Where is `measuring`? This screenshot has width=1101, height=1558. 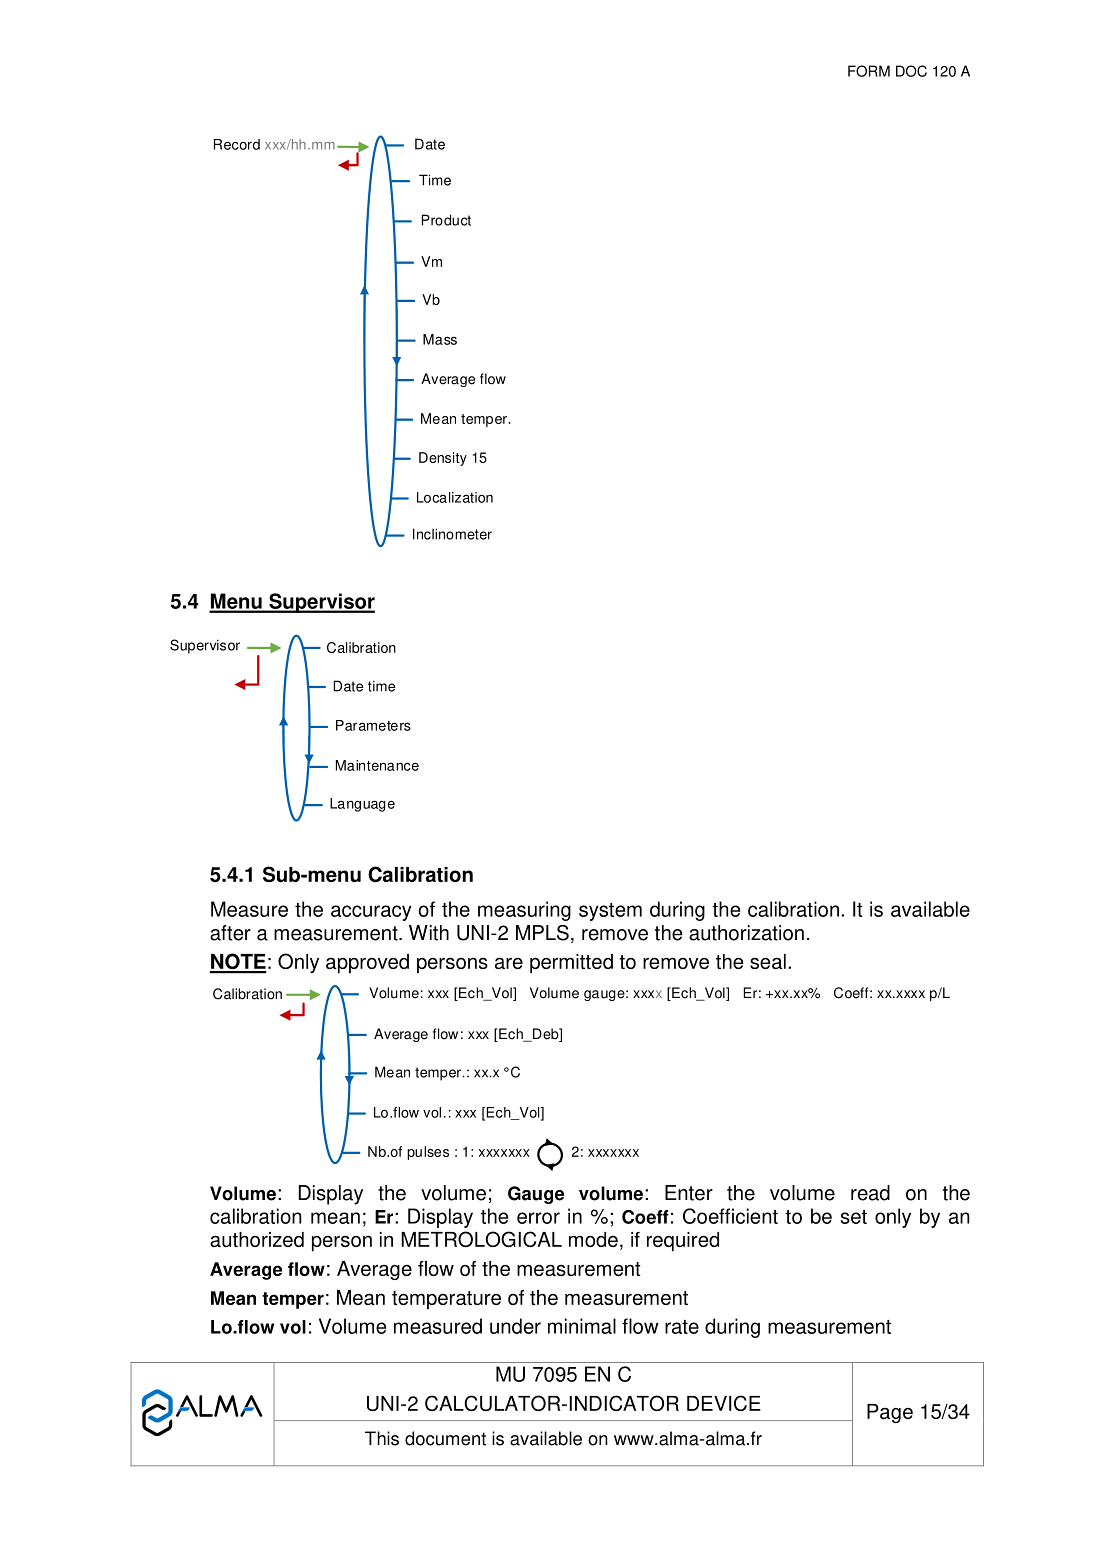
measuring is located at coordinates (524, 911).
